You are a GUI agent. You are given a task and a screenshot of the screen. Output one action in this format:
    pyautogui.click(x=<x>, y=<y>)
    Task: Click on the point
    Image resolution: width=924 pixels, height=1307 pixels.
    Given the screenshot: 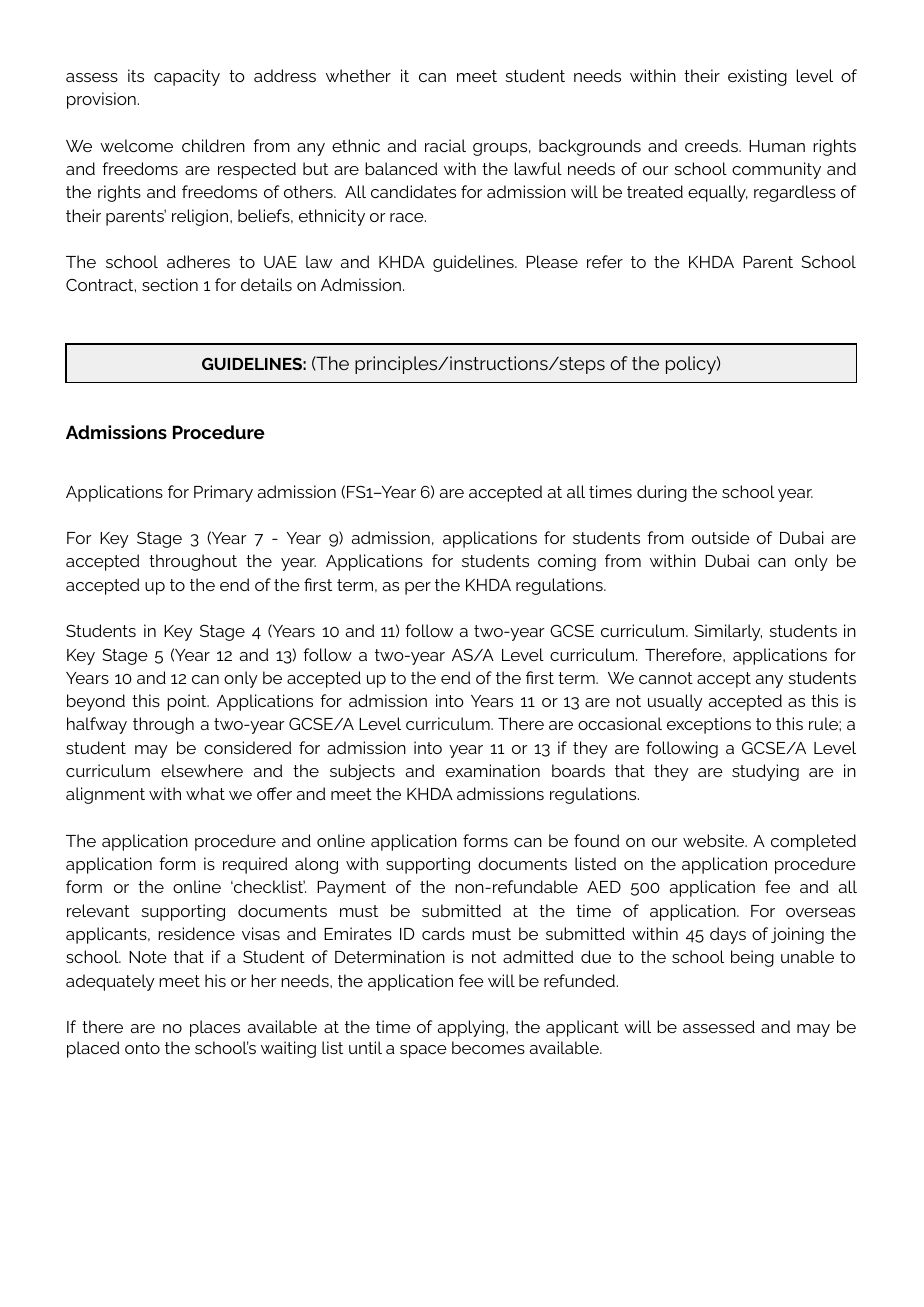 What is the action you would take?
    pyautogui.click(x=188, y=702)
